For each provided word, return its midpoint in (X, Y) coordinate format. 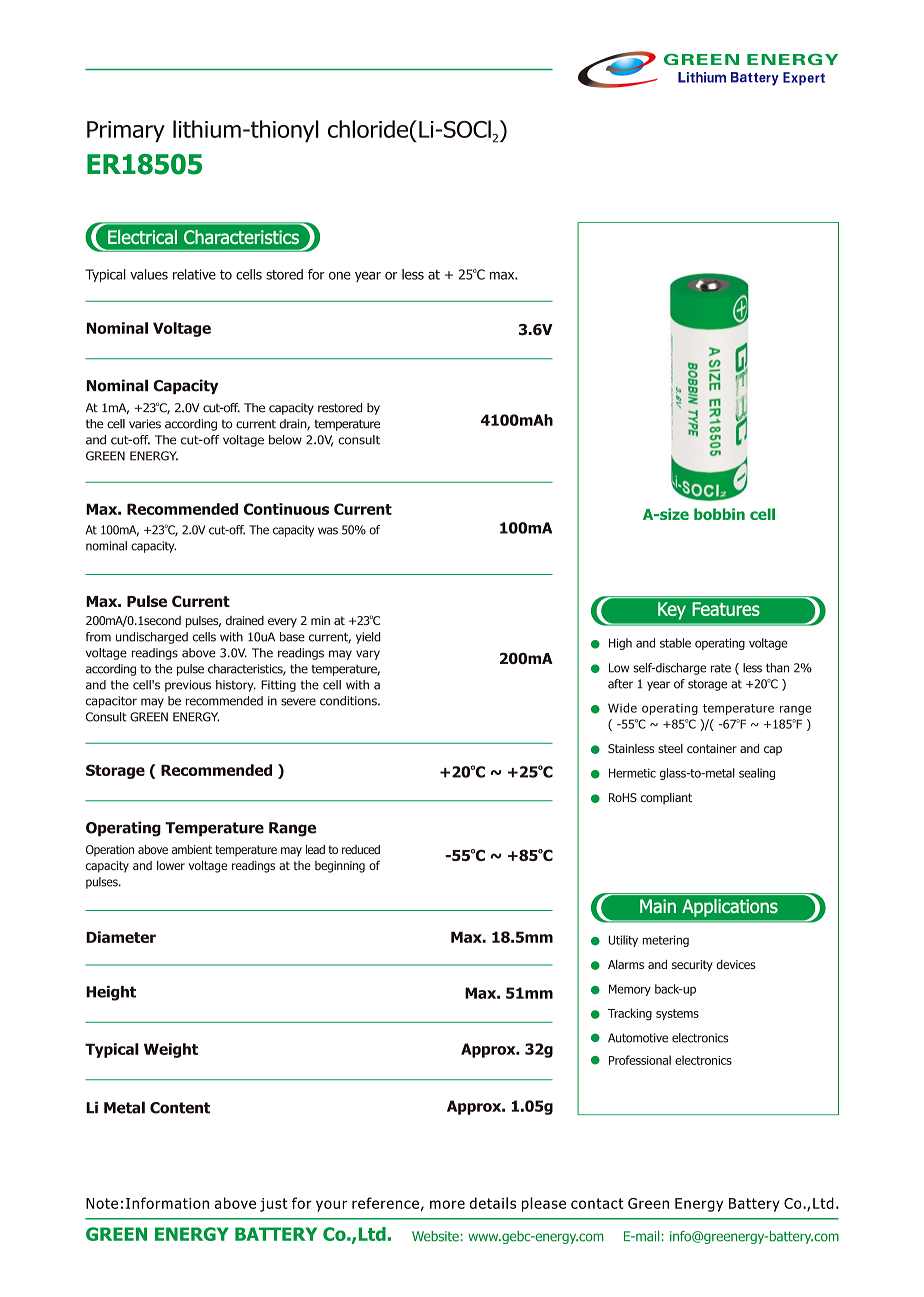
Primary (126, 131)
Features (726, 609)
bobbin (719, 514)
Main (658, 906)
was (328, 531)
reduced (361, 849)
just (274, 1205)
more (447, 1204)
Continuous (286, 509)
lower (171, 865)
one (340, 276)
